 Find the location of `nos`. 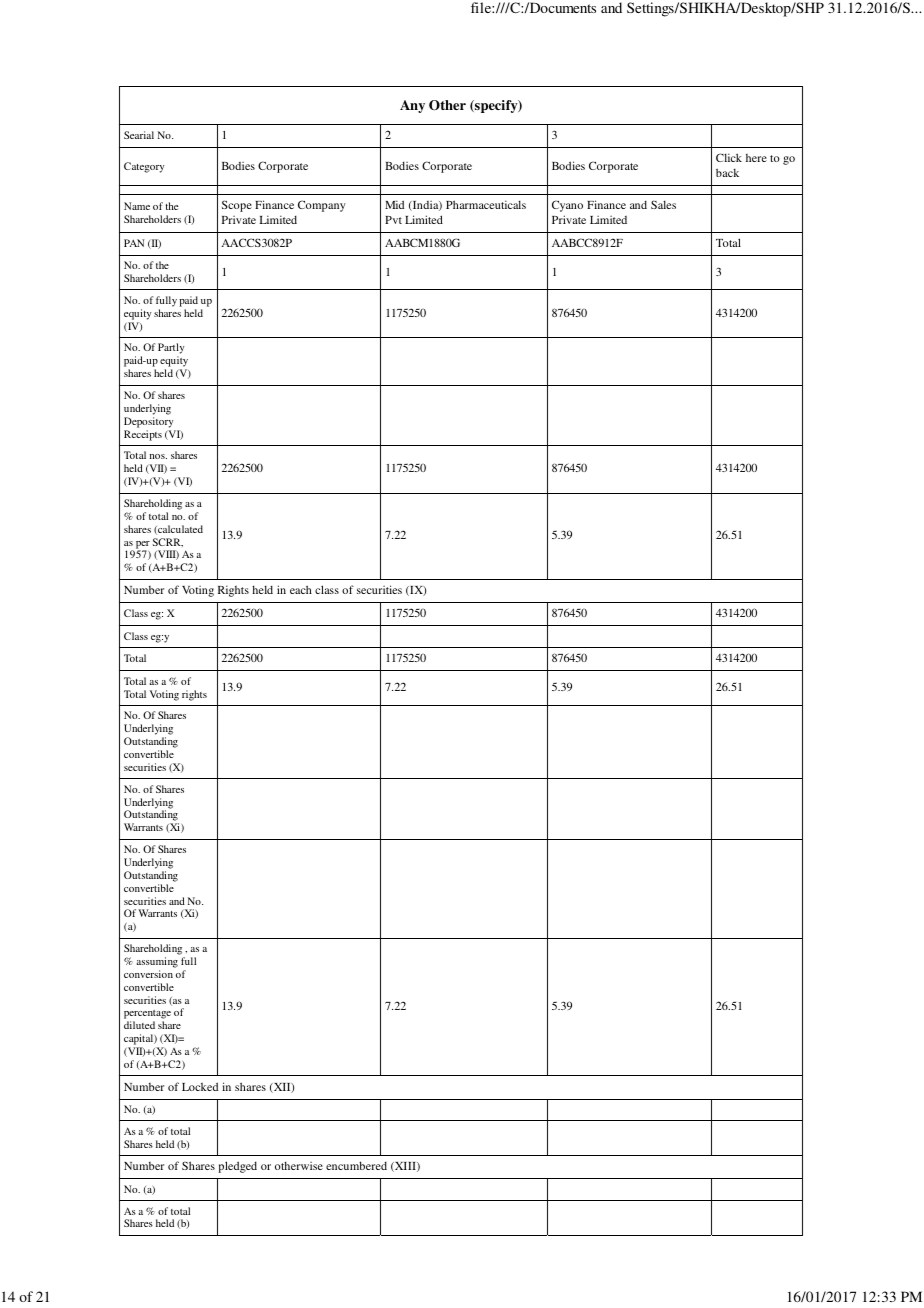

nos is located at coordinates (158, 456).
